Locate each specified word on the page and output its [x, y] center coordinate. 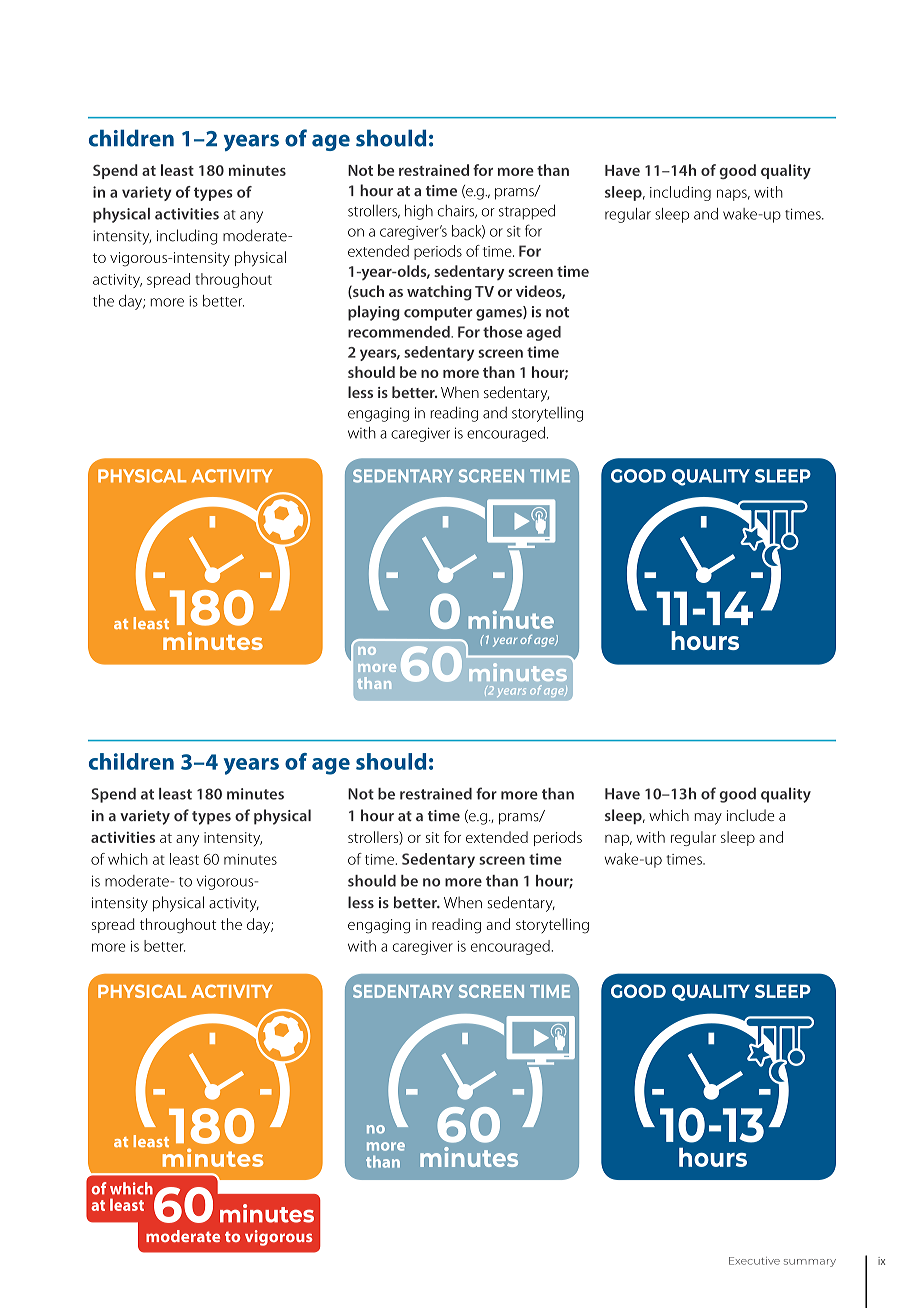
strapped [527, 212]
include [751, 815]
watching [439, 293]
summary [810, 1263]
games [500, 315]
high [419, 212]
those [502, 332]
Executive [754, 1261]
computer [438, 314]
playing [374, 313]
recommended [400, 332]
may [708, 819]
